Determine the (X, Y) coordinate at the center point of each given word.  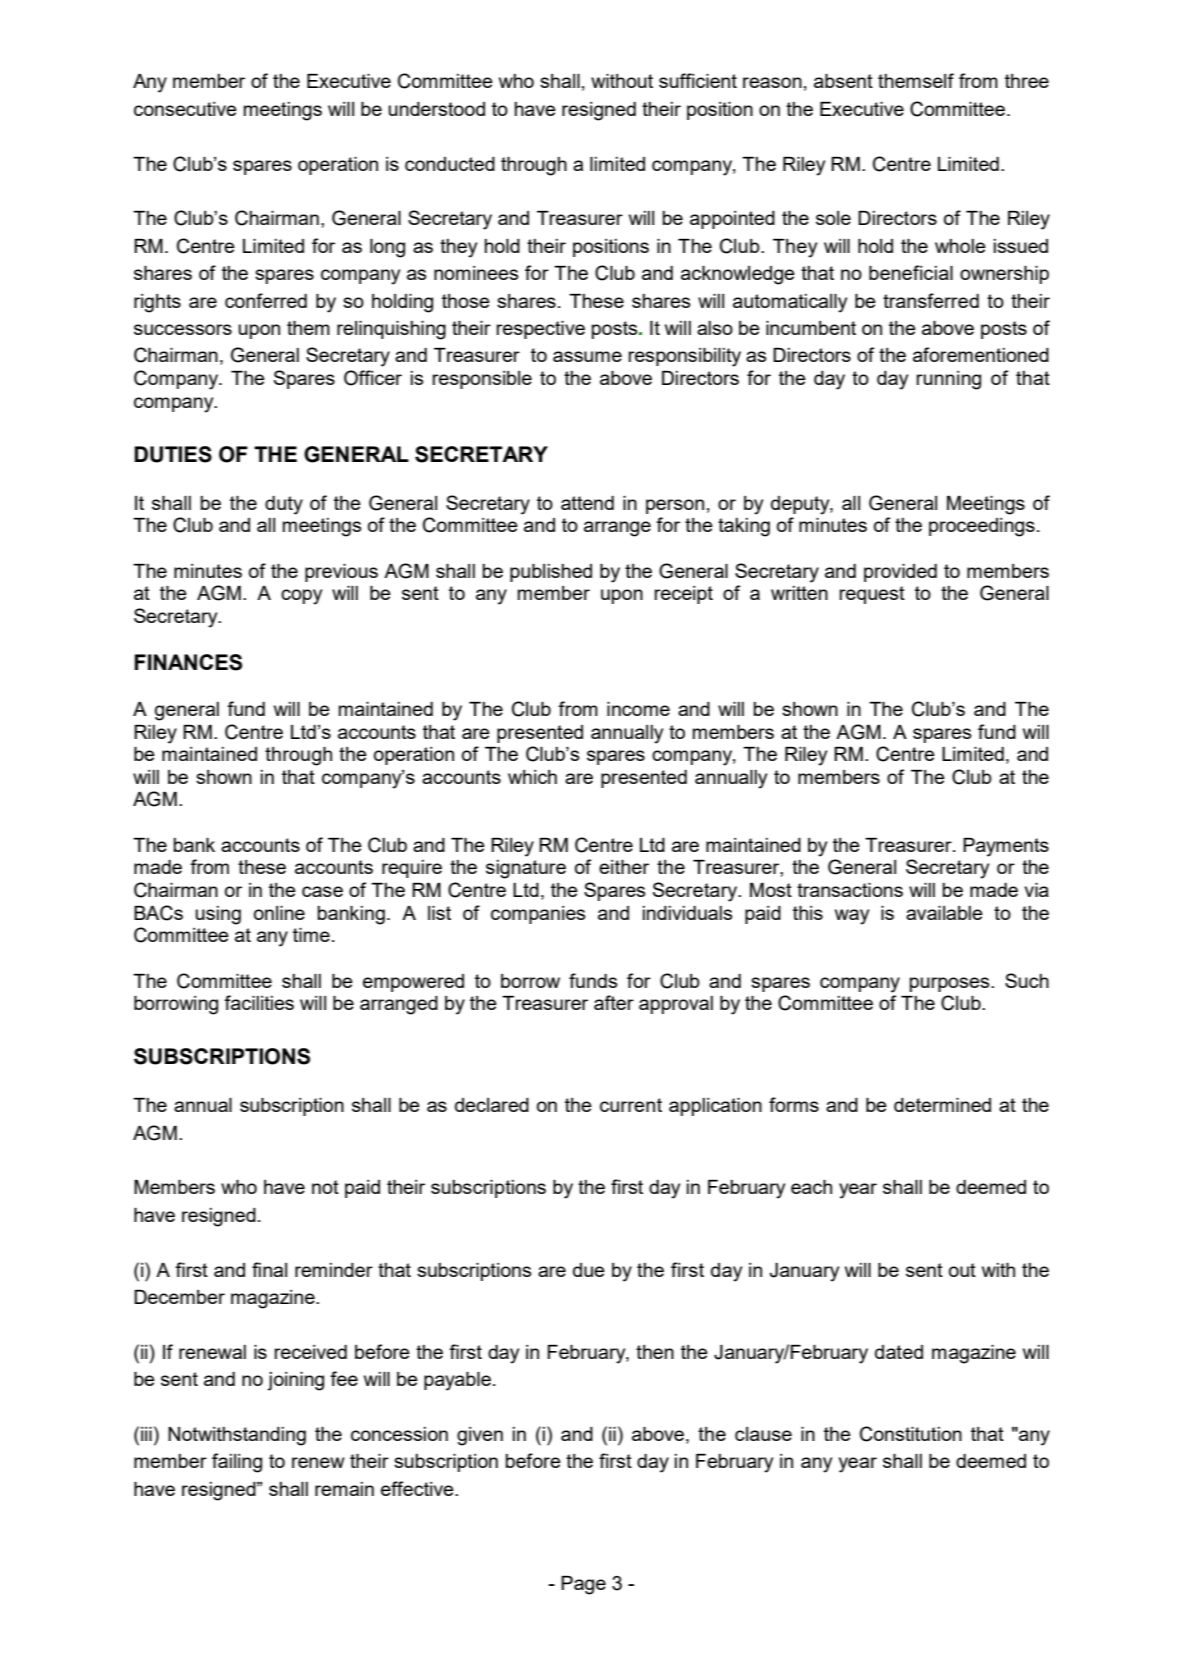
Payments (1006, 847)
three (1027, 81)
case (322, 891)
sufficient (698, 80)
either (624, 867)
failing (237, 1463)
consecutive (185, 109)
